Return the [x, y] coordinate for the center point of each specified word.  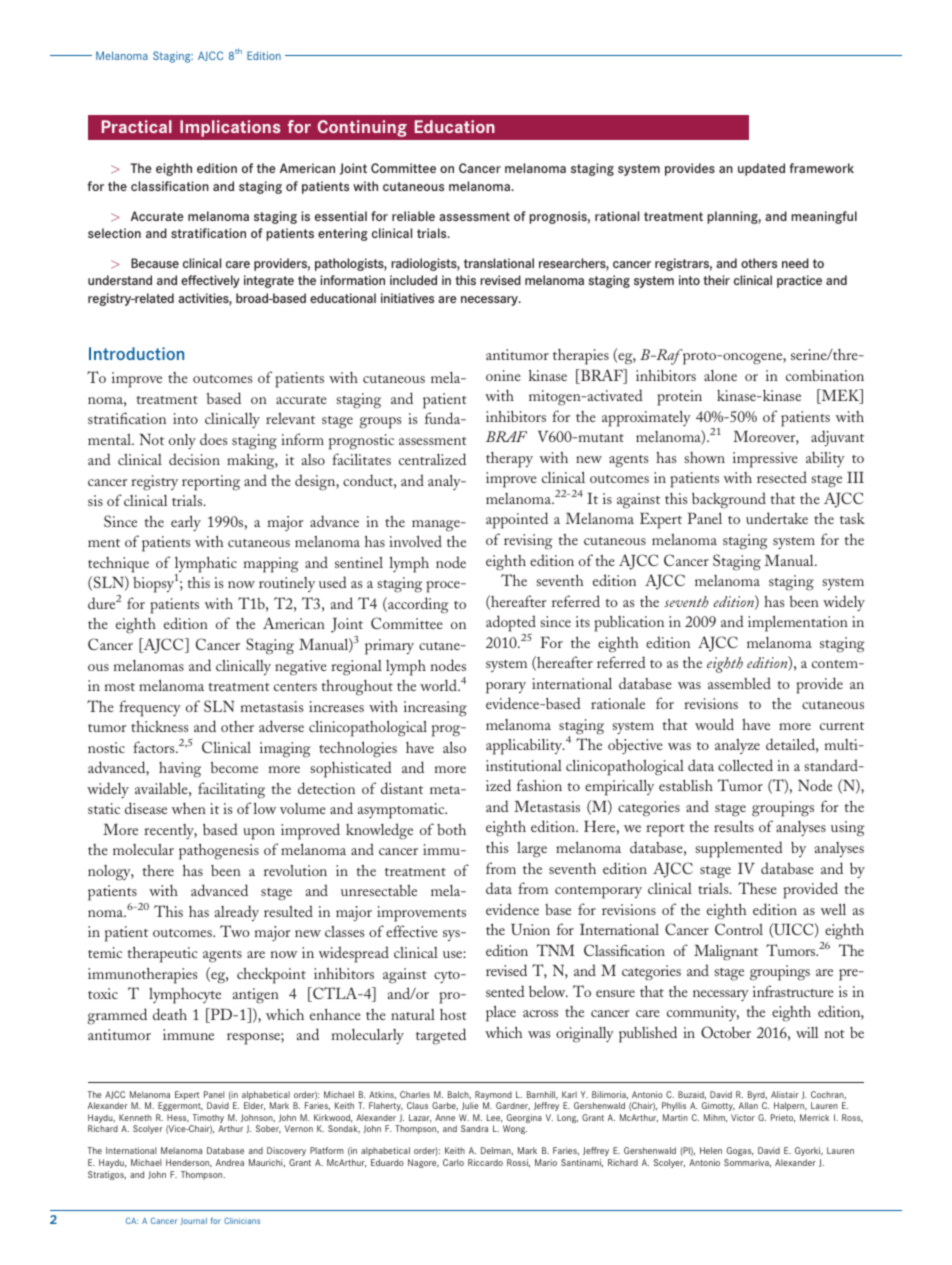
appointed [517, 520]
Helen [711, 1150]
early [186, 523]
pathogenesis [219, 851]
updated [761, 169]
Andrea [230, 1162]
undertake [777, 518]
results [734, 826]
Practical [137, 126]
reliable [413, 216]
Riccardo [485, 1162]
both [451, 829]
